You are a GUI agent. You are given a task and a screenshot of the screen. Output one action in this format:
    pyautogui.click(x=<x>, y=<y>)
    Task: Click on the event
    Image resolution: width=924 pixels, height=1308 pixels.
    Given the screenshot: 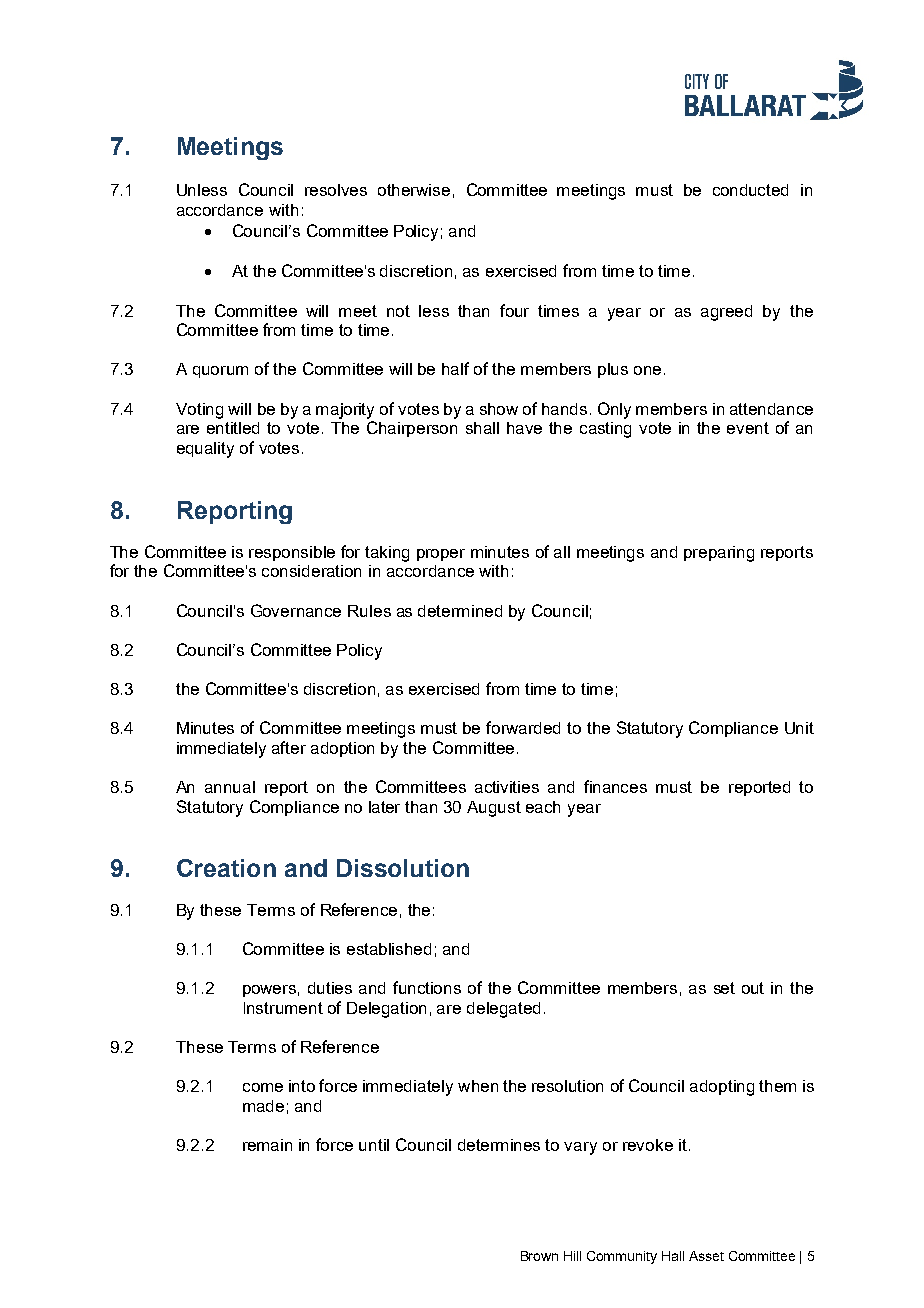 What is the action you would take?
    pyautogui.click(x=748, y=428)
